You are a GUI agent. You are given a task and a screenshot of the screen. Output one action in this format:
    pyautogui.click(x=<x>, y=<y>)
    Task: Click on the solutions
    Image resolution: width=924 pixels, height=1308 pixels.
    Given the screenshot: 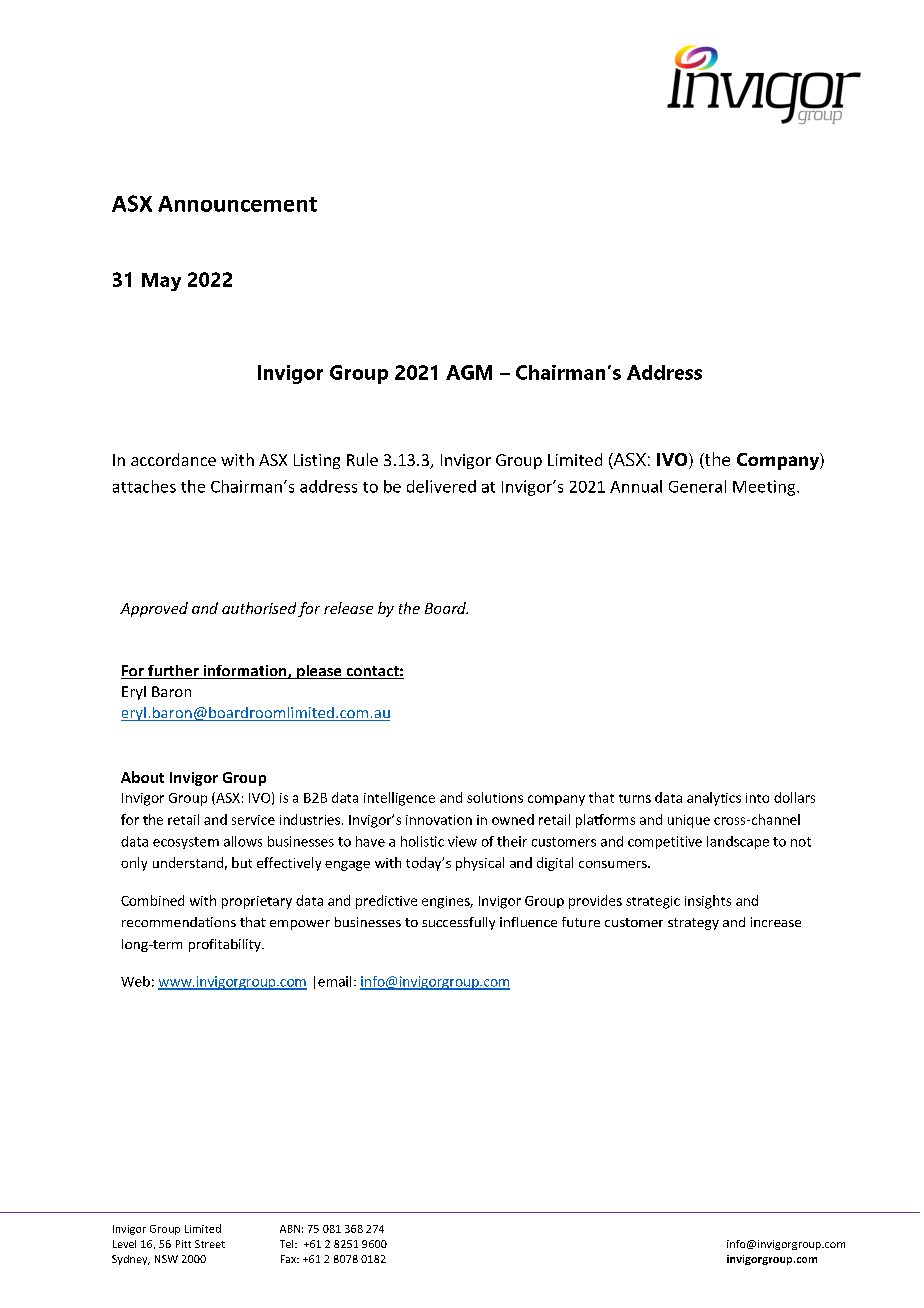 What is the action you would take?
    pyautogui.click(x=495, y=797)
